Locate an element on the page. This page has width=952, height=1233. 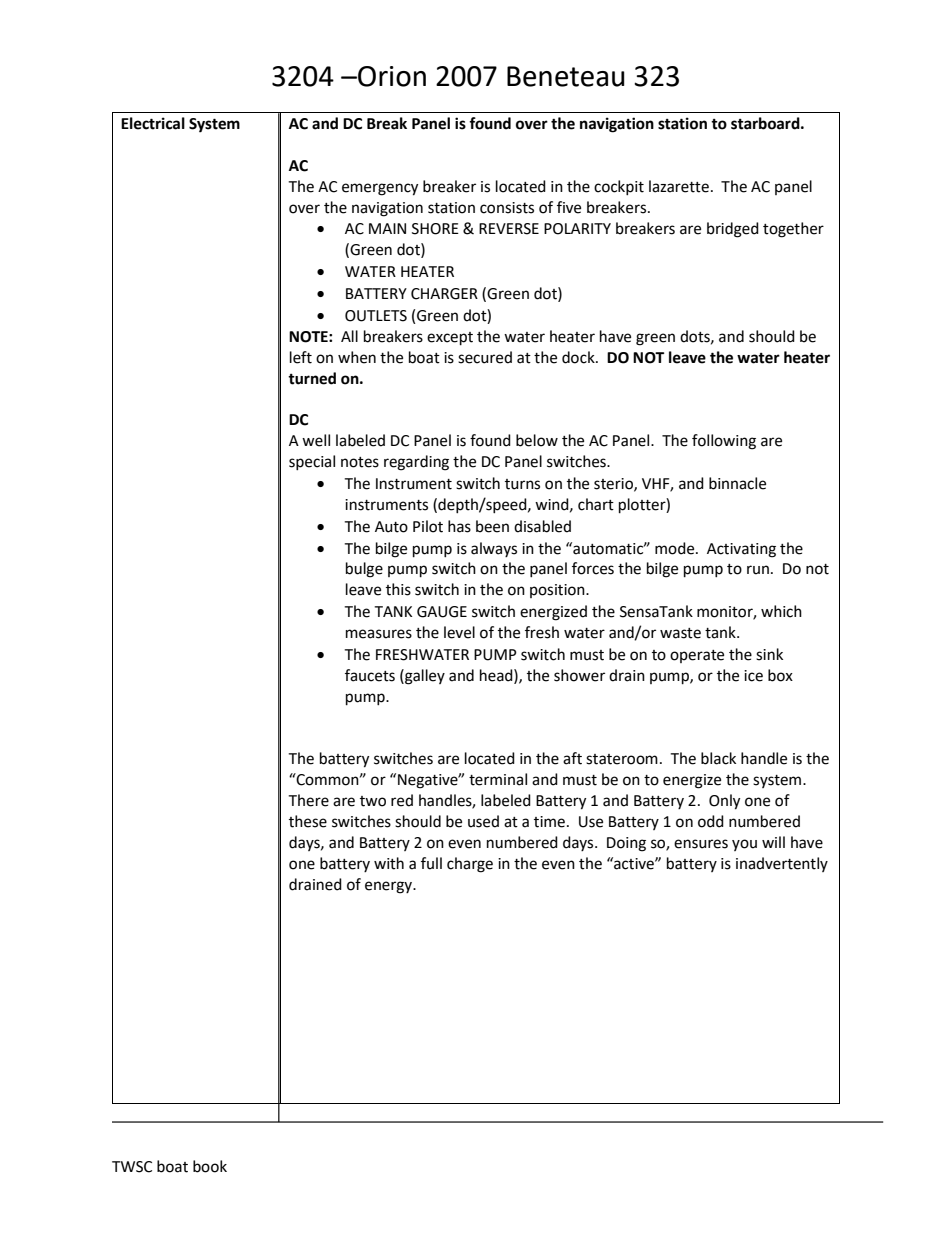
Orion is located at coordinates (391, 76).
